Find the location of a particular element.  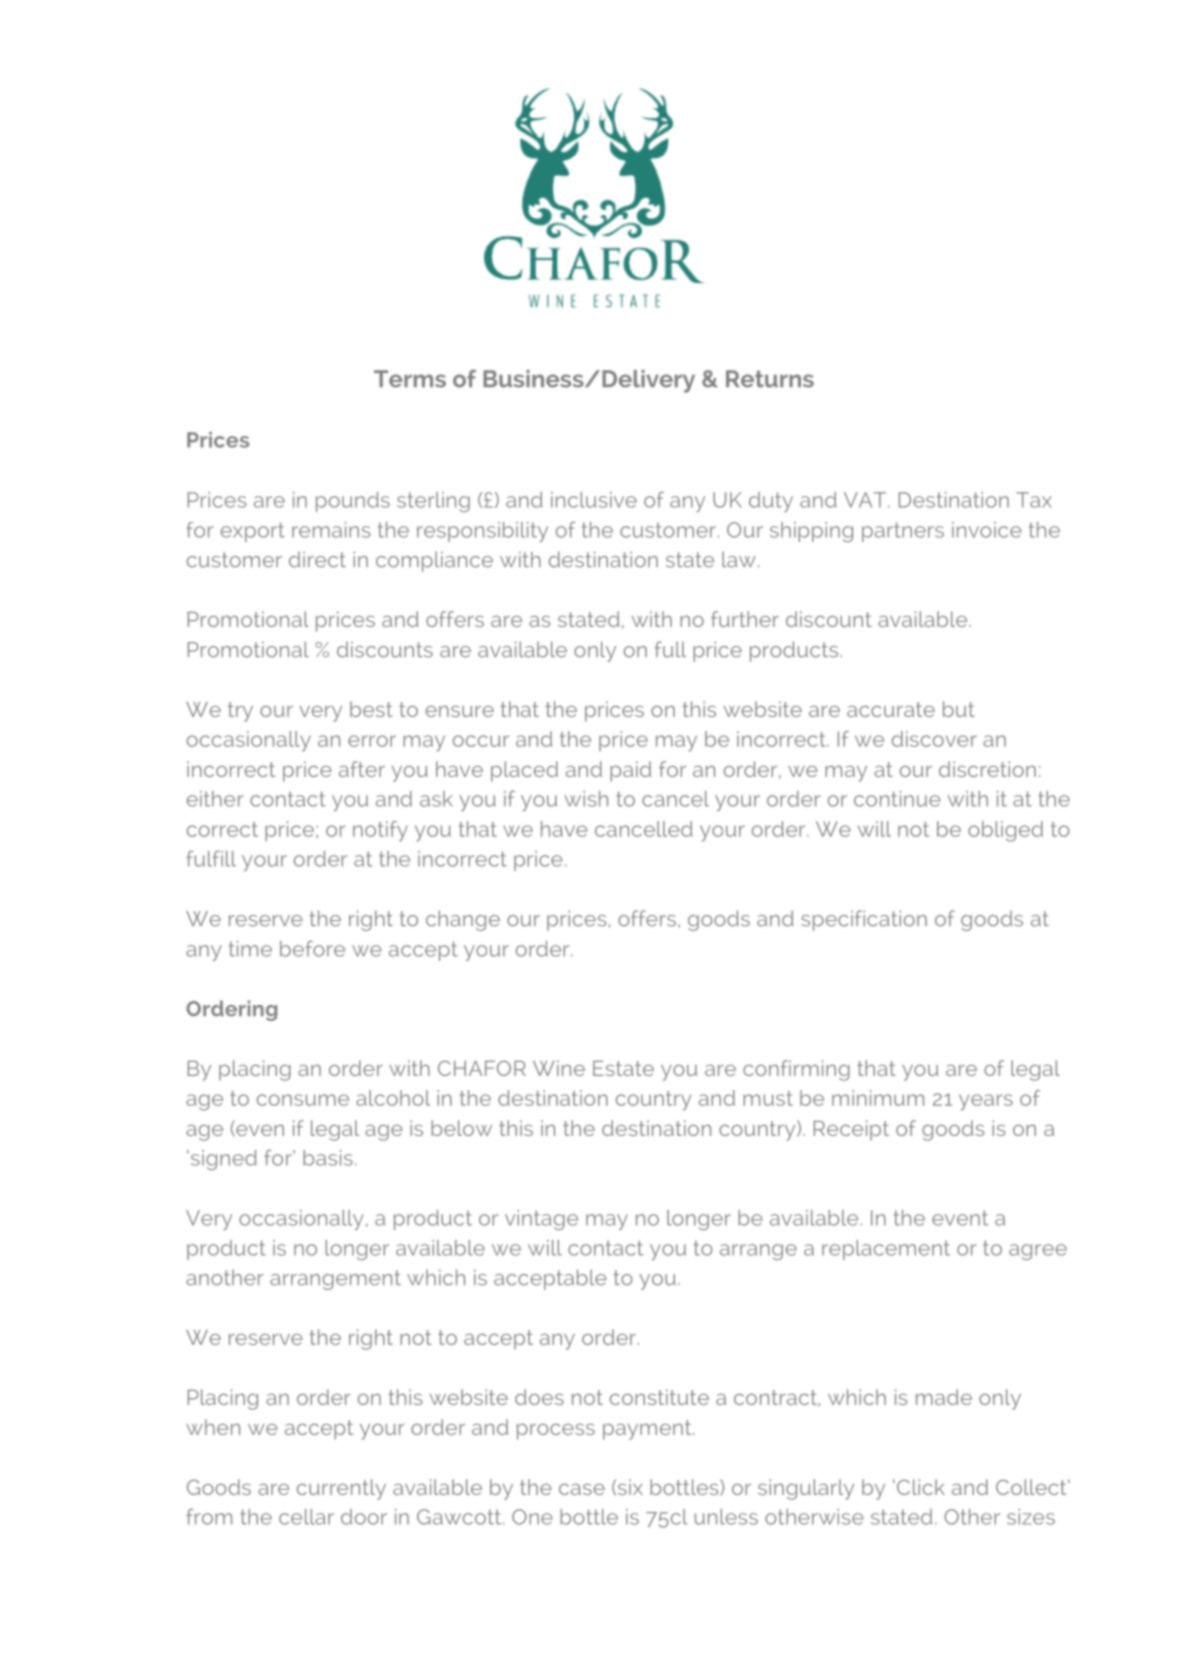

currently is located at coordinates (341, 1489).
